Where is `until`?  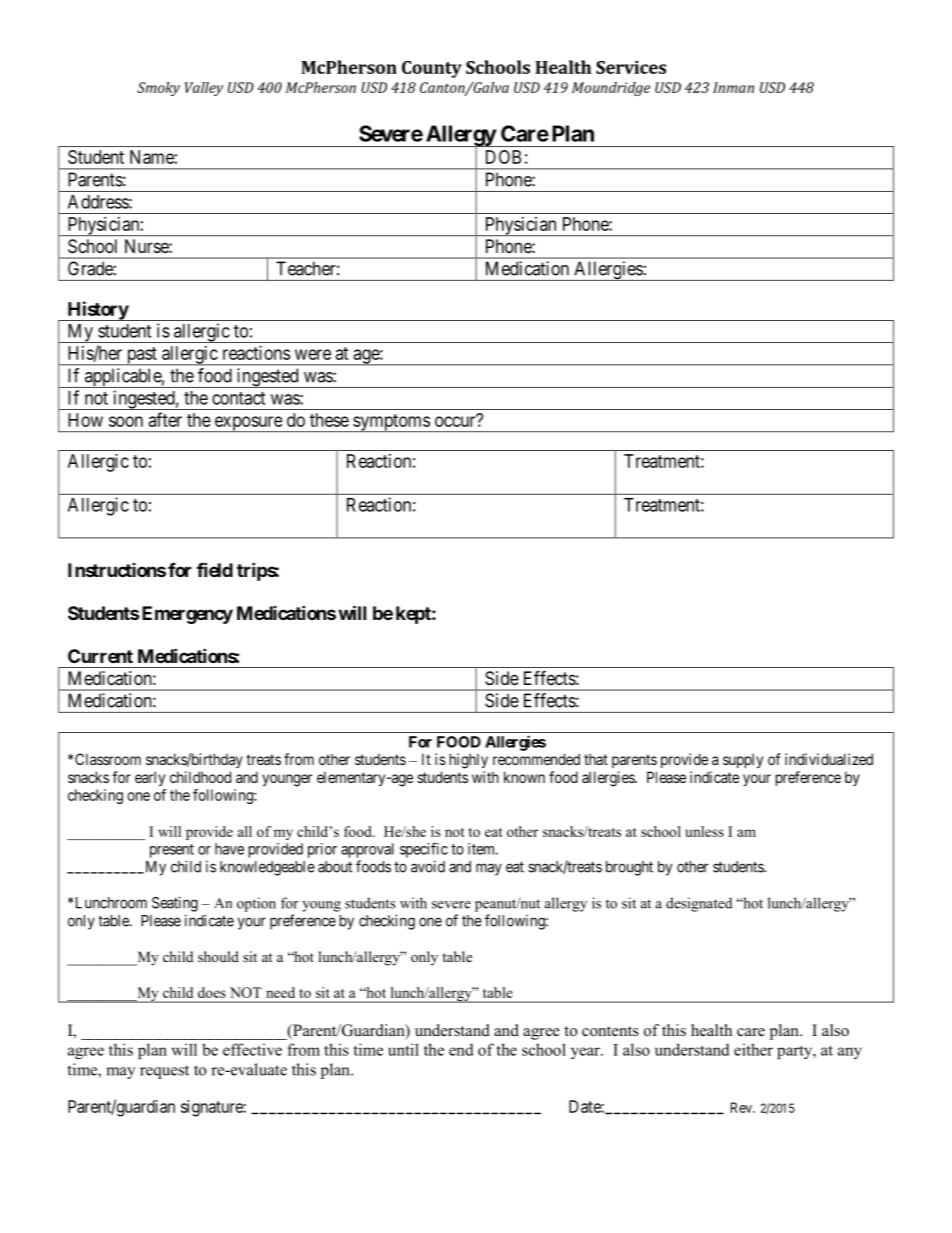
until is located at coordinates (403, 1049).
